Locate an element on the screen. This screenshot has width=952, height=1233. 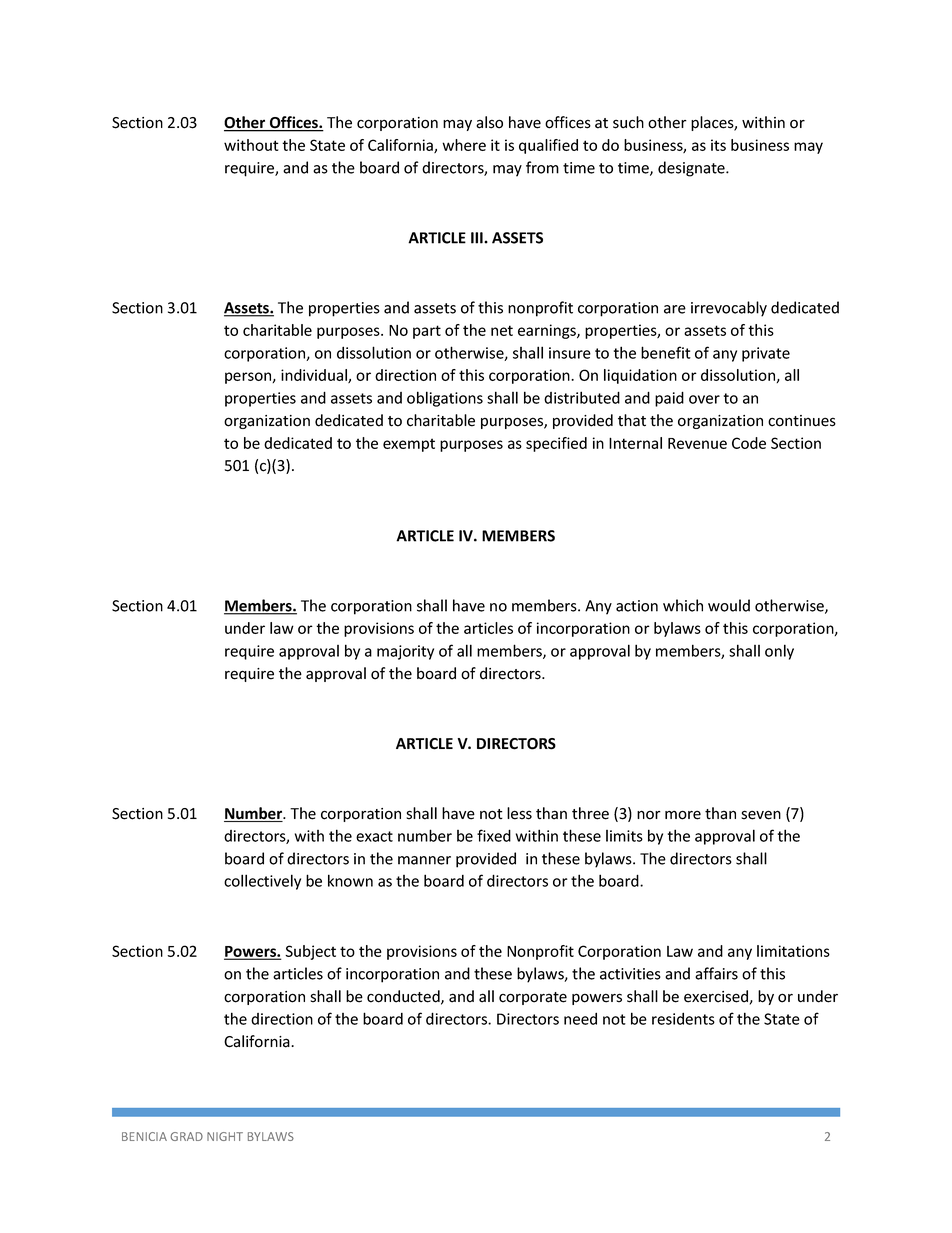
Revenue is located at coordinates (697, 443).
